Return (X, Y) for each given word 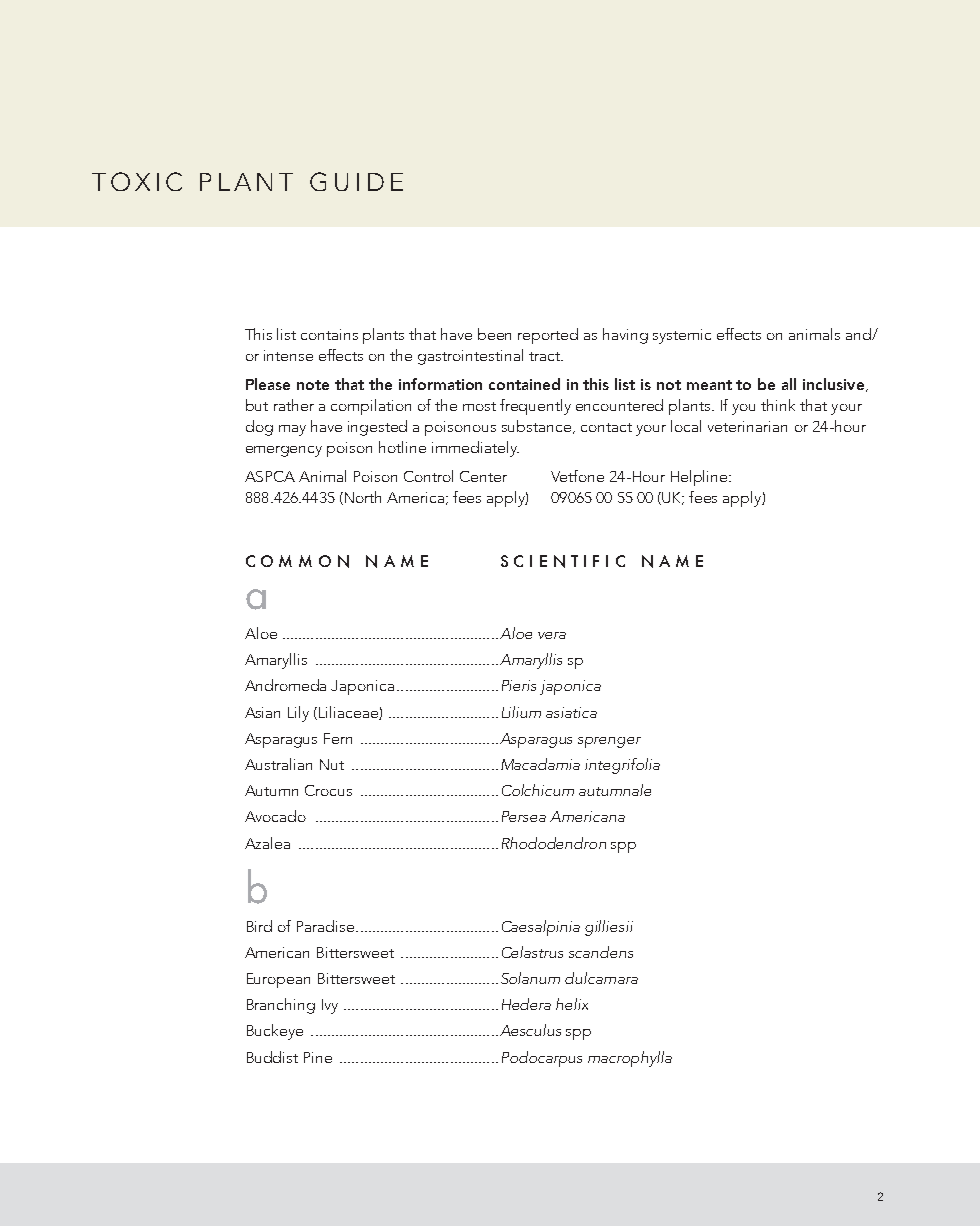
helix (572, 1004)
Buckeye (275, 1032)
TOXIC (137, 181)
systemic (682, 336)
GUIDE (356, 181)
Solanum (530, 978)
